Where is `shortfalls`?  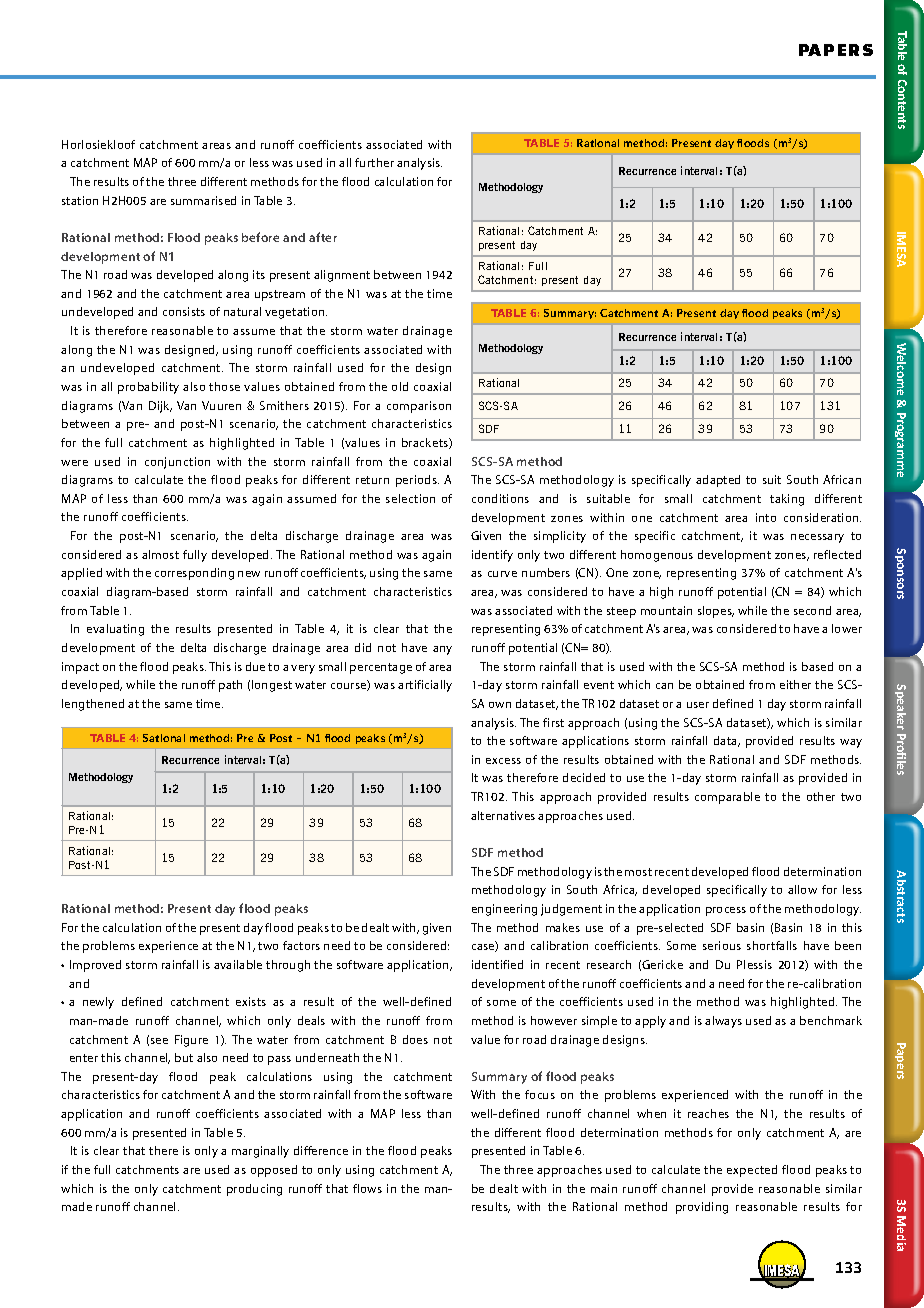
shortfalls is located at coordinates (772, 945).
